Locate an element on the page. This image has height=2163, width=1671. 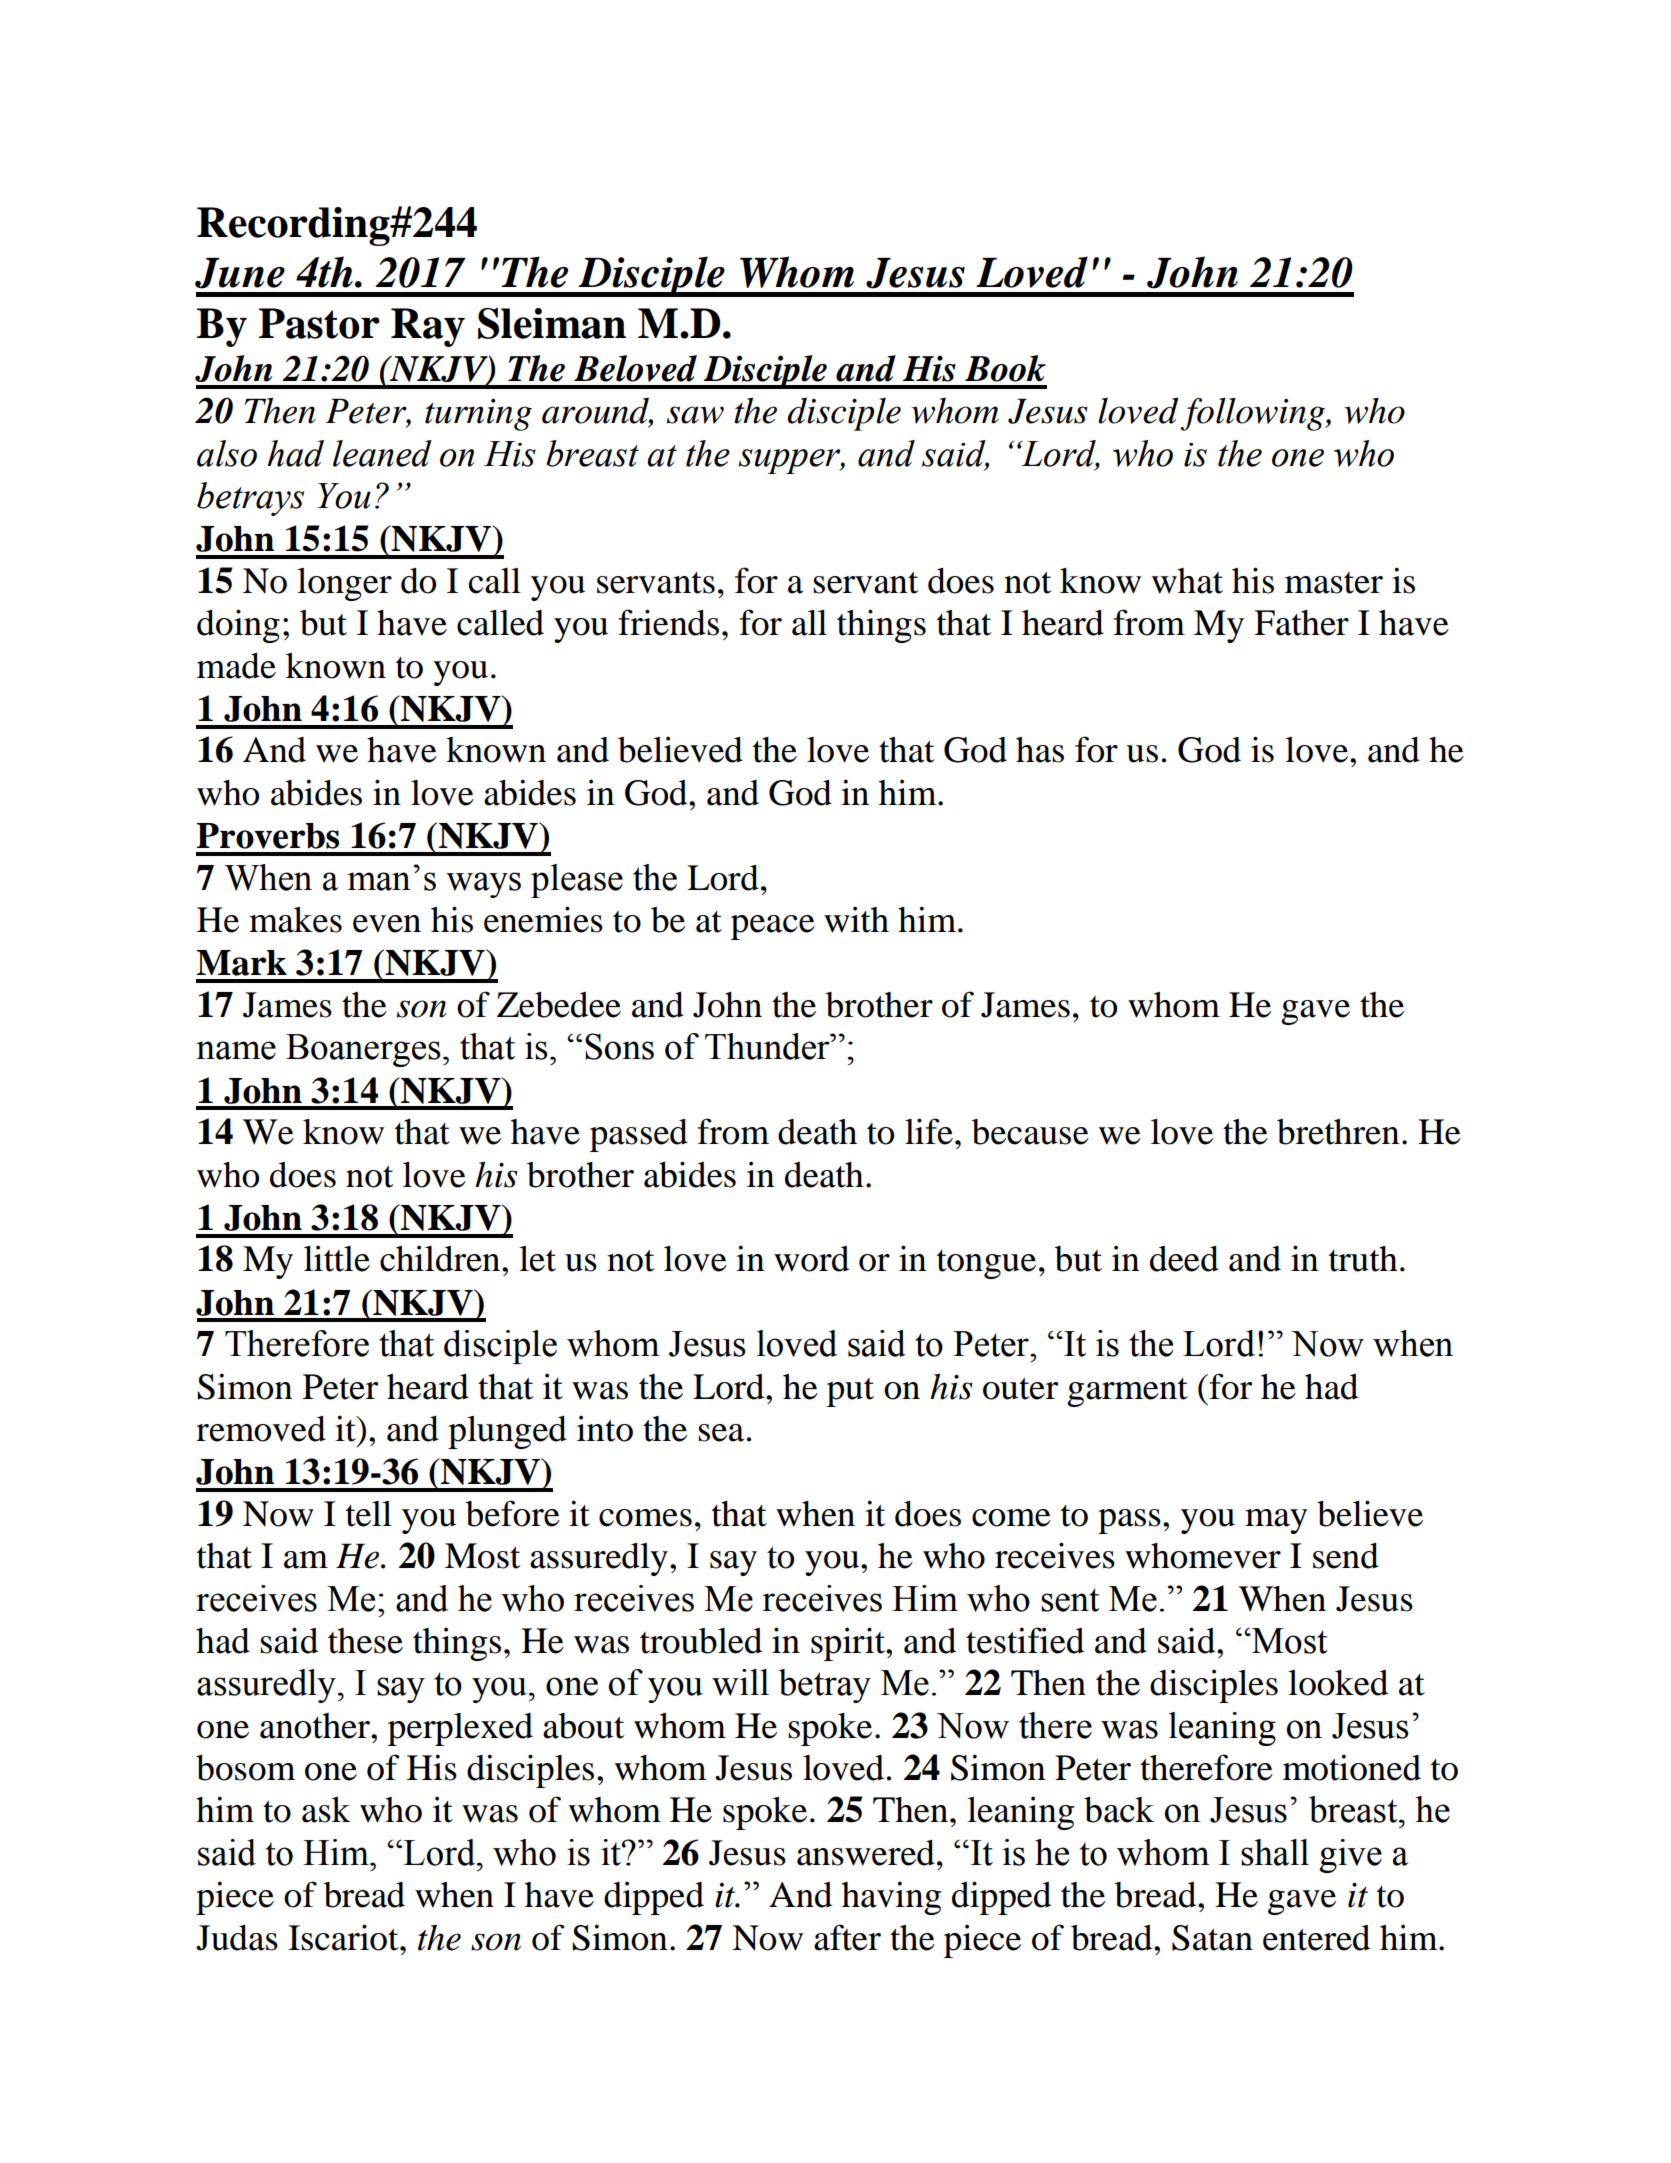
Boanerges is located at coordinates (363, 1050).
